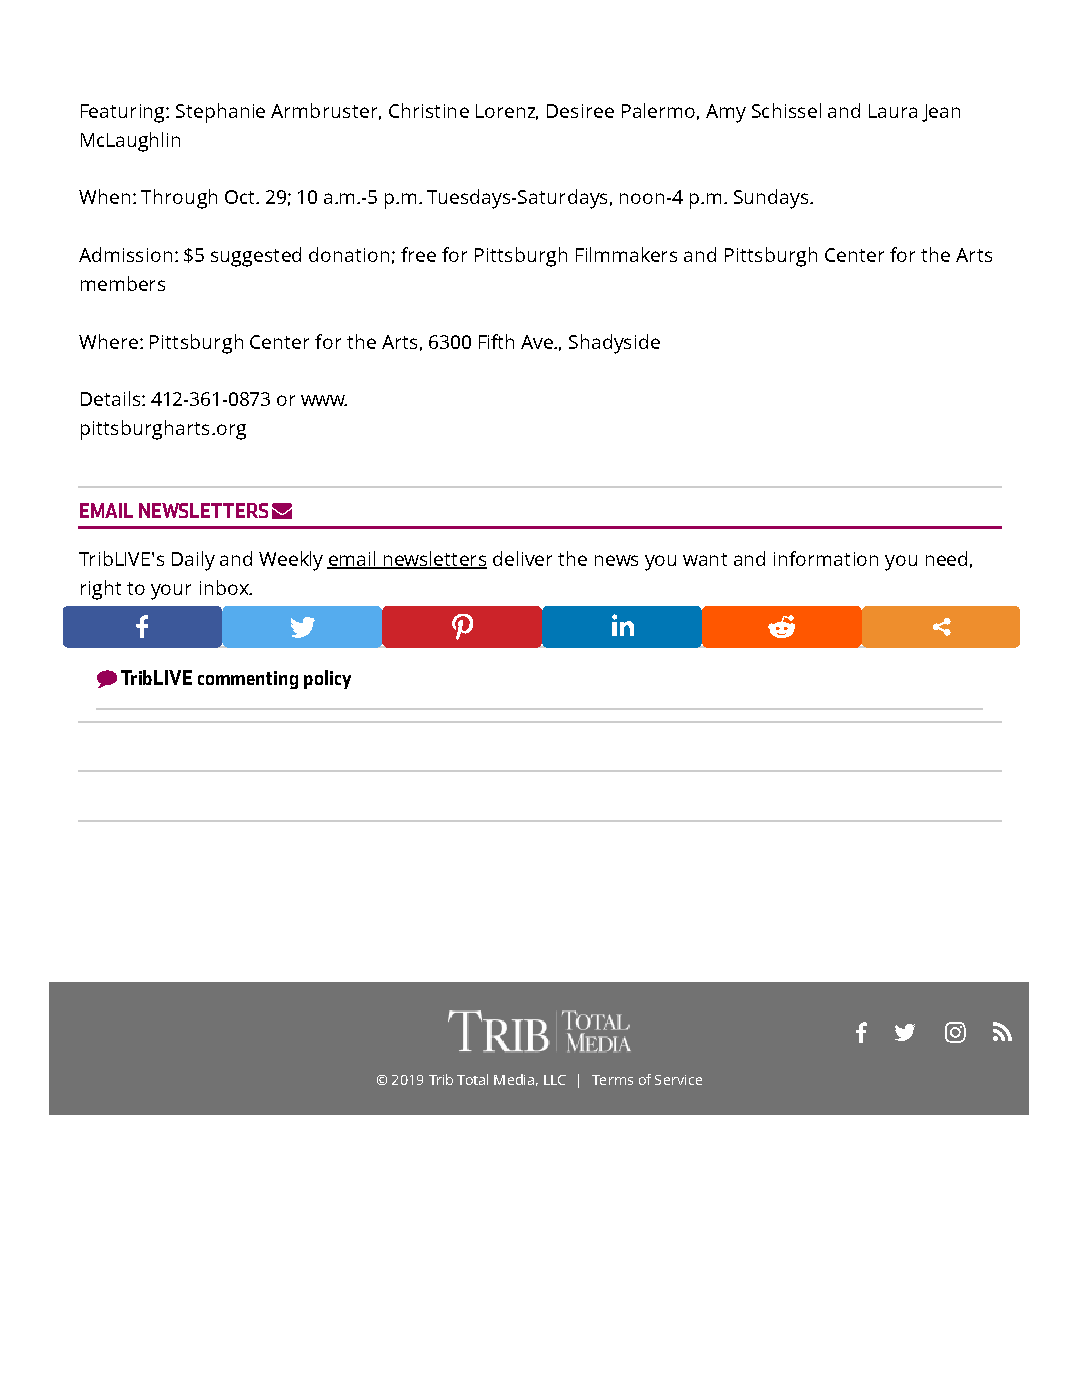  What do you see at coordinates (248, 680) in the document?
I see `commenting` at bounding box center [248, 680].
